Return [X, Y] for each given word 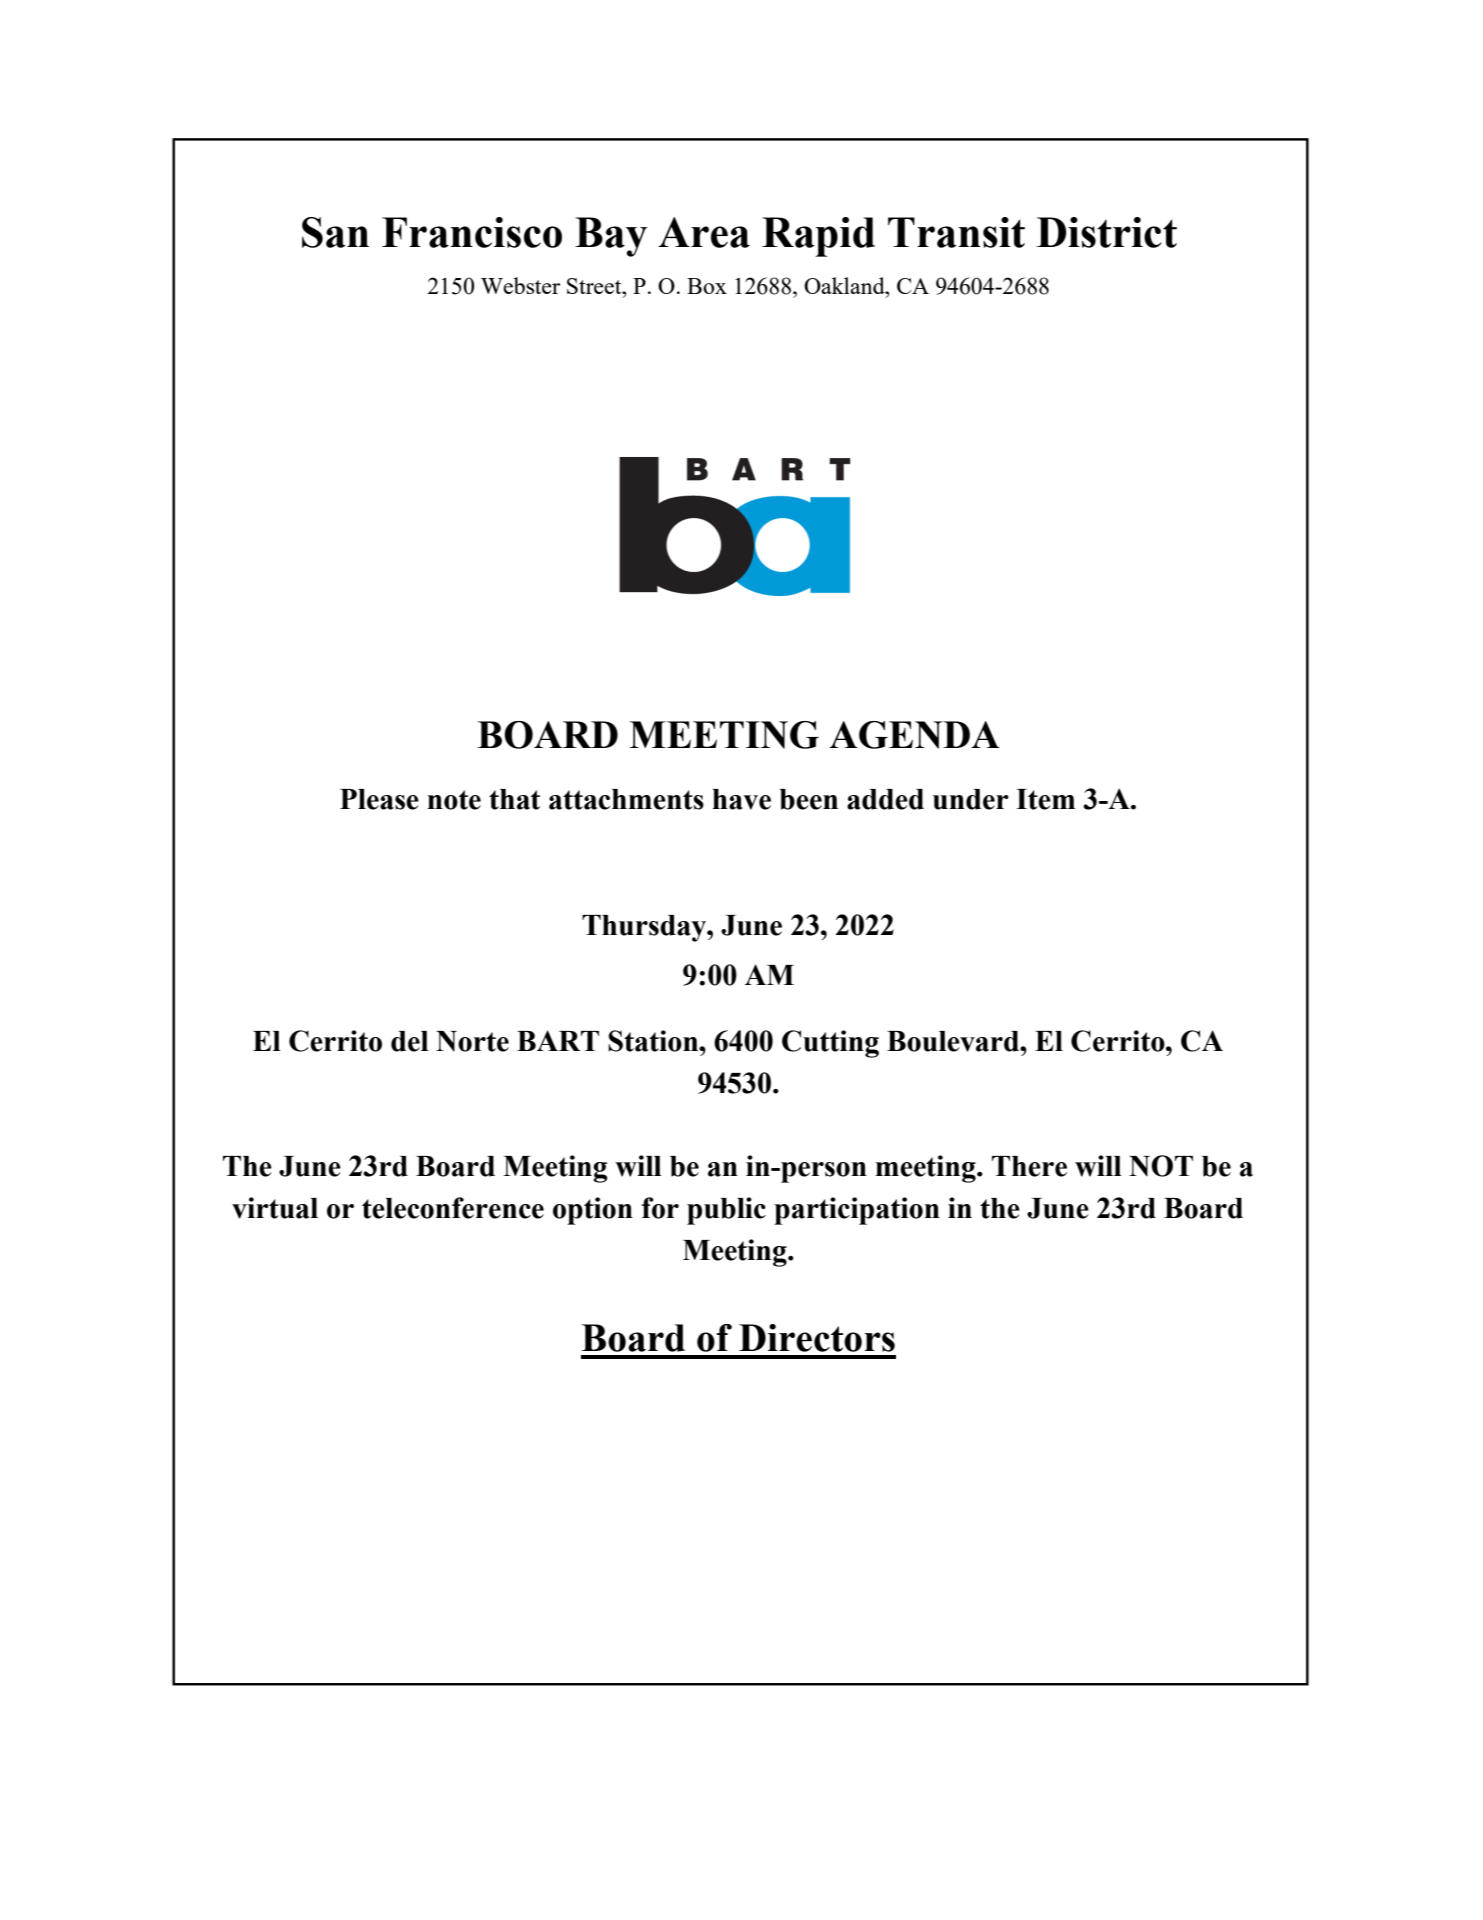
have [741, 799]
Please [379, 799]
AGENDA [914, 735]
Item [1045, 799]
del [410, 1041]
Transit [956, 232]
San [335, 232]
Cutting [830, 1044]
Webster [520, 285]
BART [558, 1040]
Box [707, 286]
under [971, 799]
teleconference [453, 1208]
